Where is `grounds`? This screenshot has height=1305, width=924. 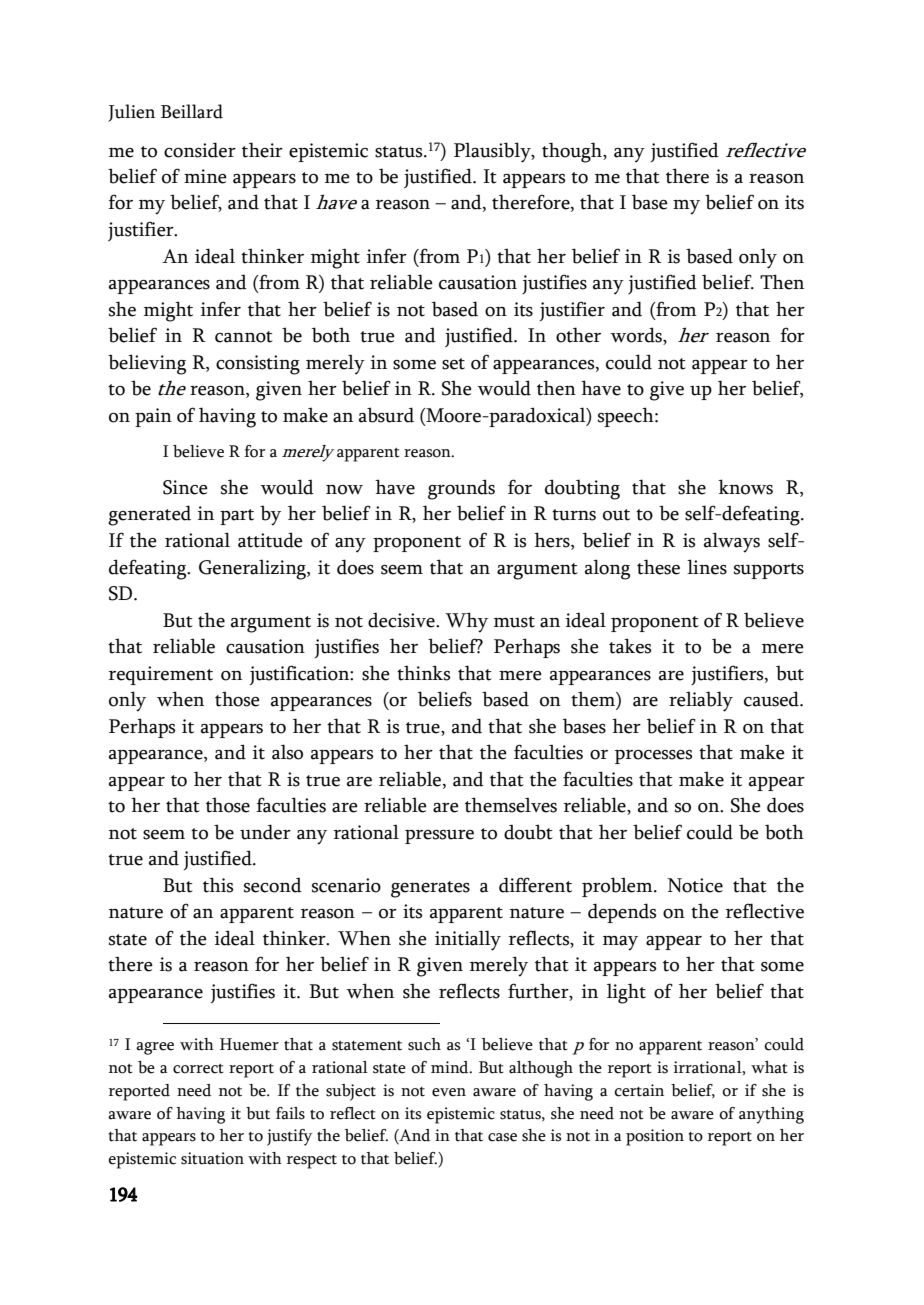 grounds is located at coordinates (461, 489).
